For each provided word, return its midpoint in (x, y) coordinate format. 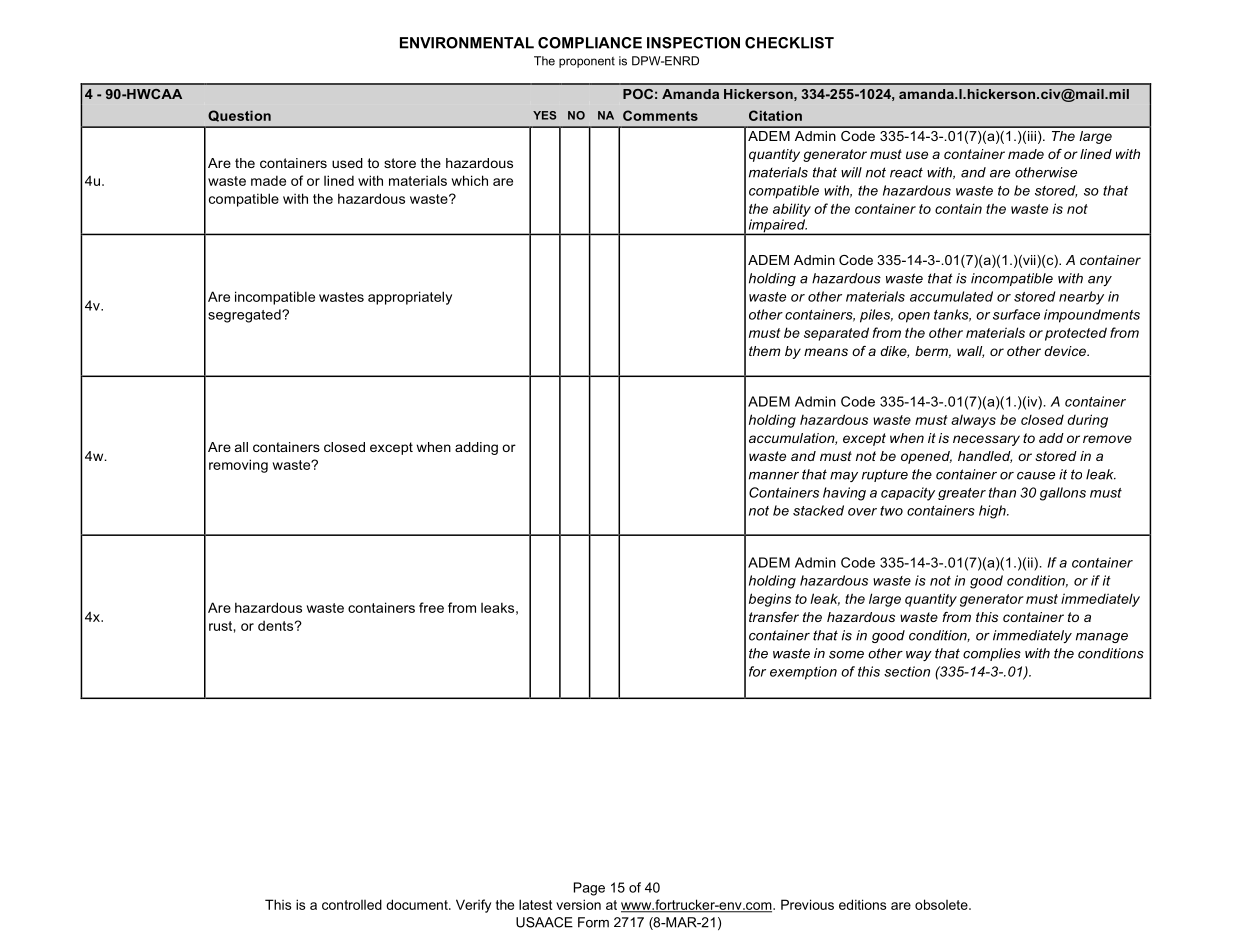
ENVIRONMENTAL (467, 43)
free (431, 607)
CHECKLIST (789, 43)
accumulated (951, 296)
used (347, 163)
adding (476, 448)
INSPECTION (693, 43)
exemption (803, 673)
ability (792, 210)
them (765, 351)
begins (770, 600)
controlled (352, 904)
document (418, 904)
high (993, 512)
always (973, 421)
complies (992, 654)
